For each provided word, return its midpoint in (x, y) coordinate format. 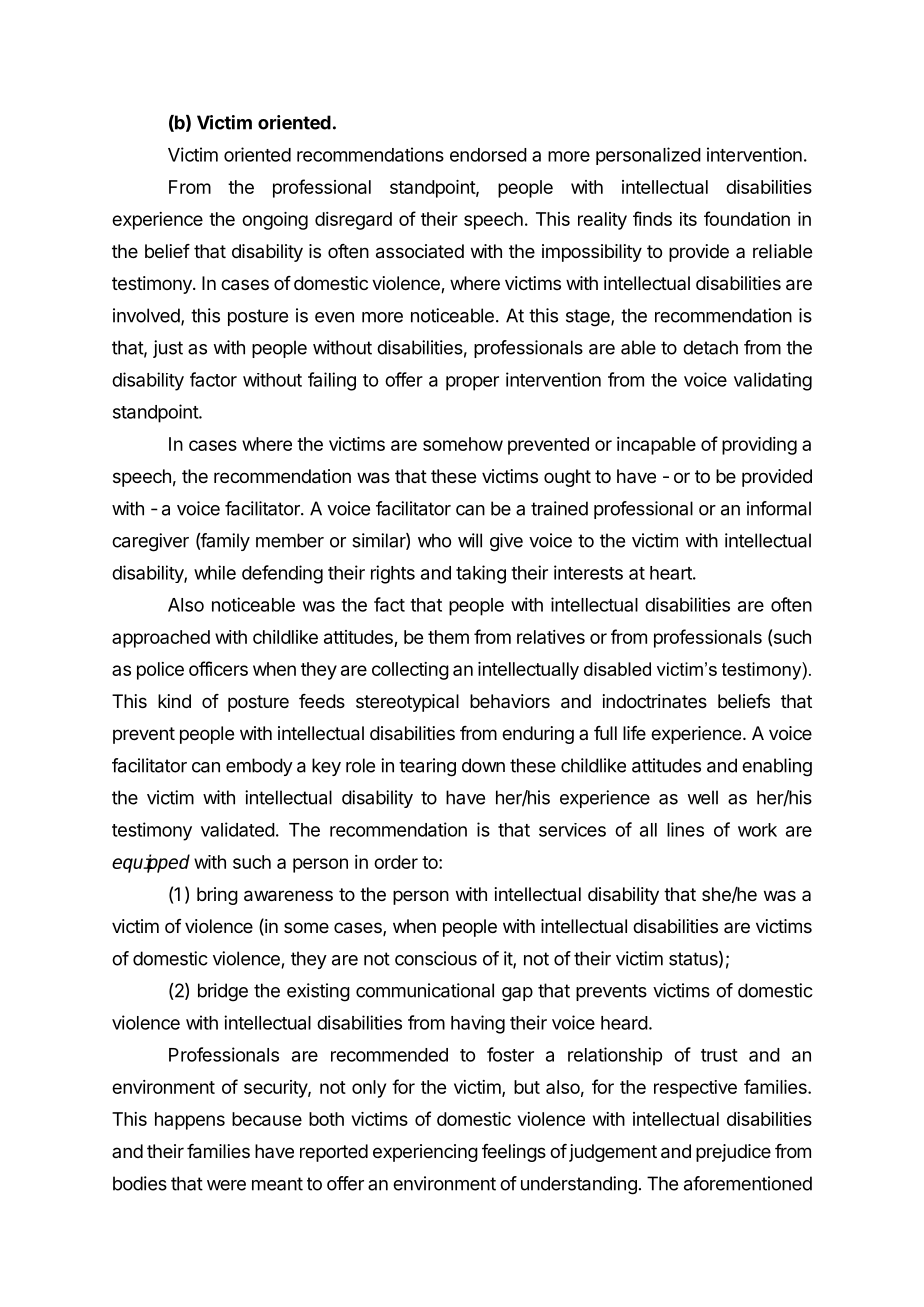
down (483, 765)
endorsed (488, 155)
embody (259, 767)
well (702, 797)
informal (779, 508)
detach (710, 347)
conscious (436, 958)
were (226, 1185)
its (688, 219)
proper (472, 383)
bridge (223, 992)
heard (624, 1023)
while (215, 572)
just (168, 349)
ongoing (275, 221)
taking (481, 574)
